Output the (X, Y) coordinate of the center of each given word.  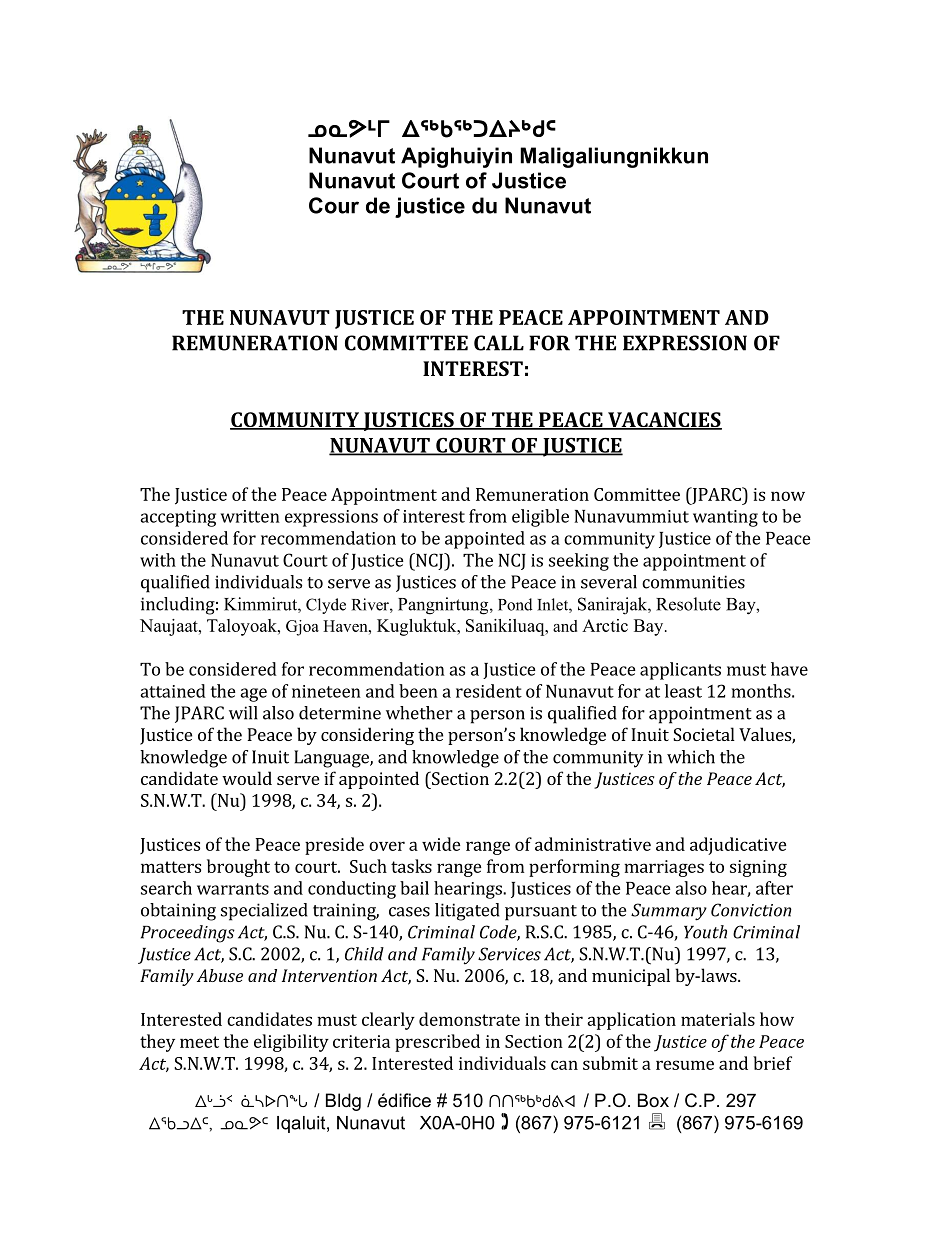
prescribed (437, 1043)
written (250, 516)
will (243, 713)
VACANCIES (664, 421)
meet (199, 1042)
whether (419, 713)
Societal (704, 734)
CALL (499, 343)
